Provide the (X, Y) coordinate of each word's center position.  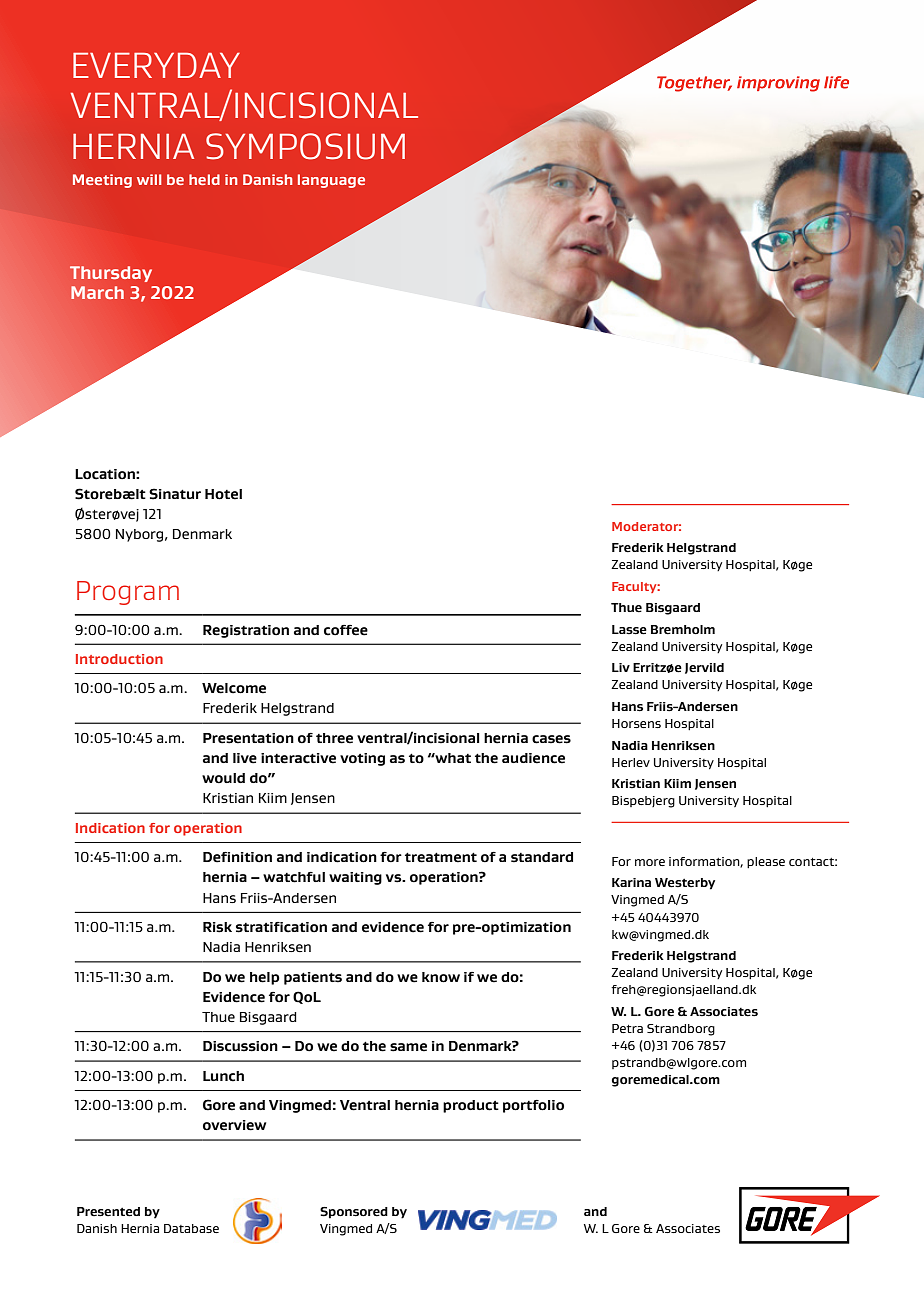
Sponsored (354, 1213)
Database (191, 1228)
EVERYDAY (156, 65)
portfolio (533, 1106)
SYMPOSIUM (305, 146)
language (331, 181)
